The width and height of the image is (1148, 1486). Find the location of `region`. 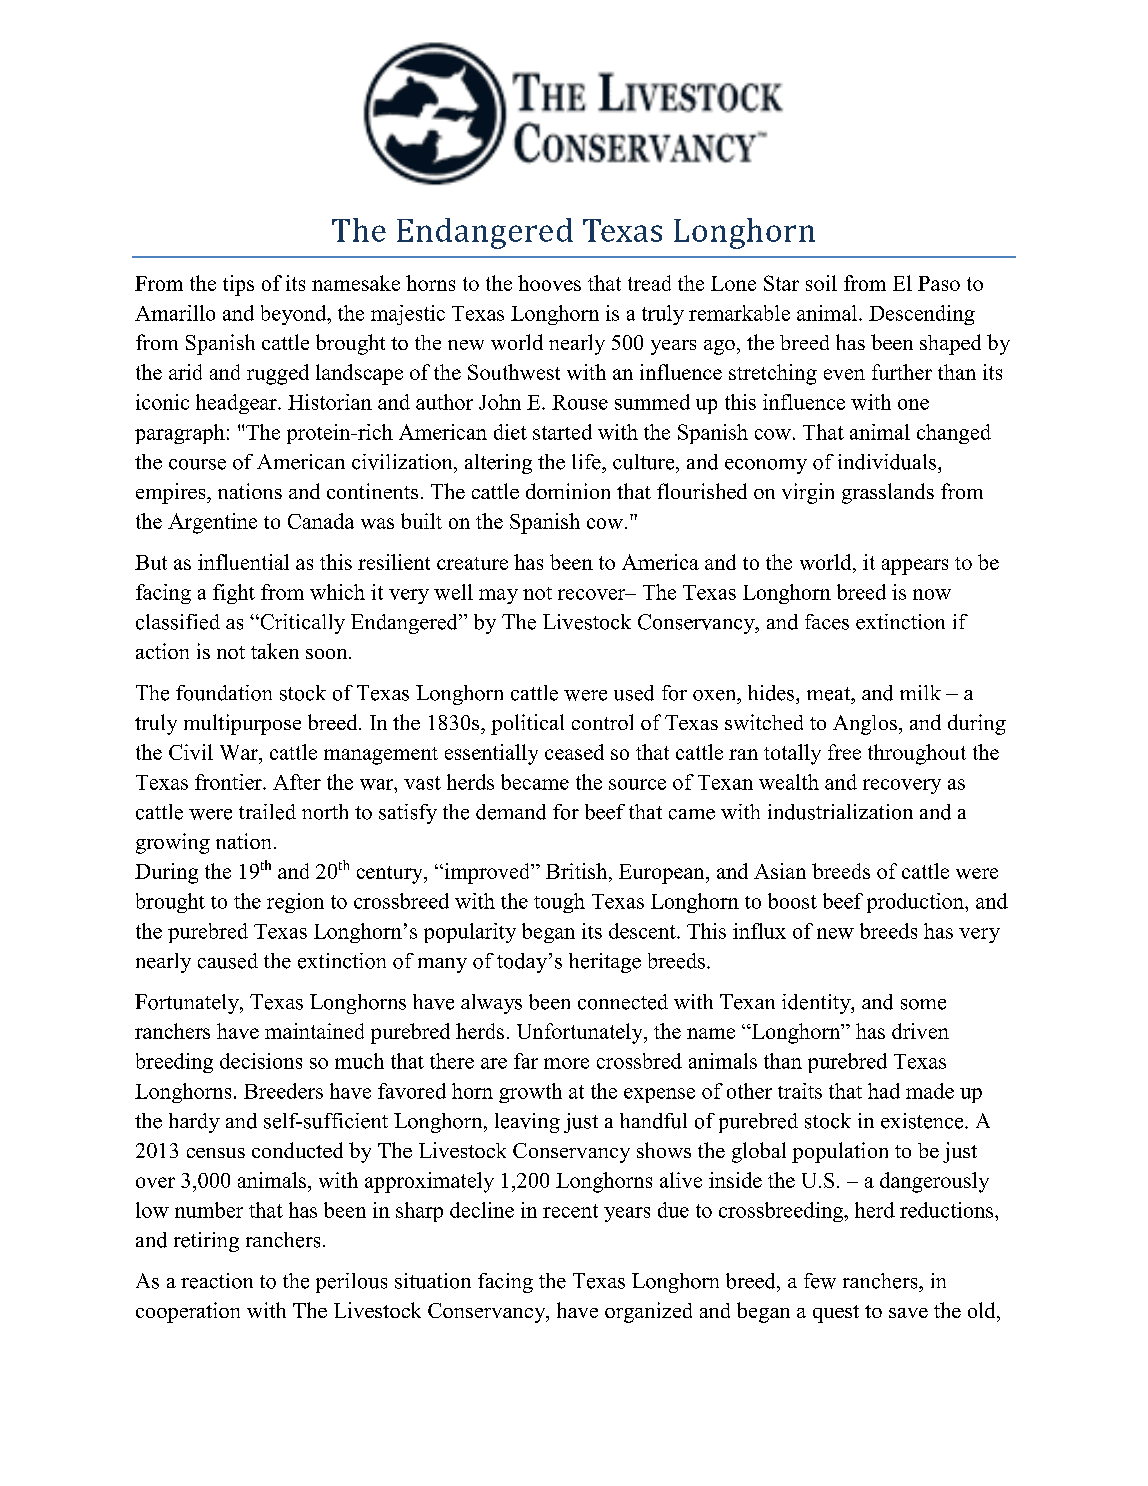

region is located at coordinates (295, 903).
